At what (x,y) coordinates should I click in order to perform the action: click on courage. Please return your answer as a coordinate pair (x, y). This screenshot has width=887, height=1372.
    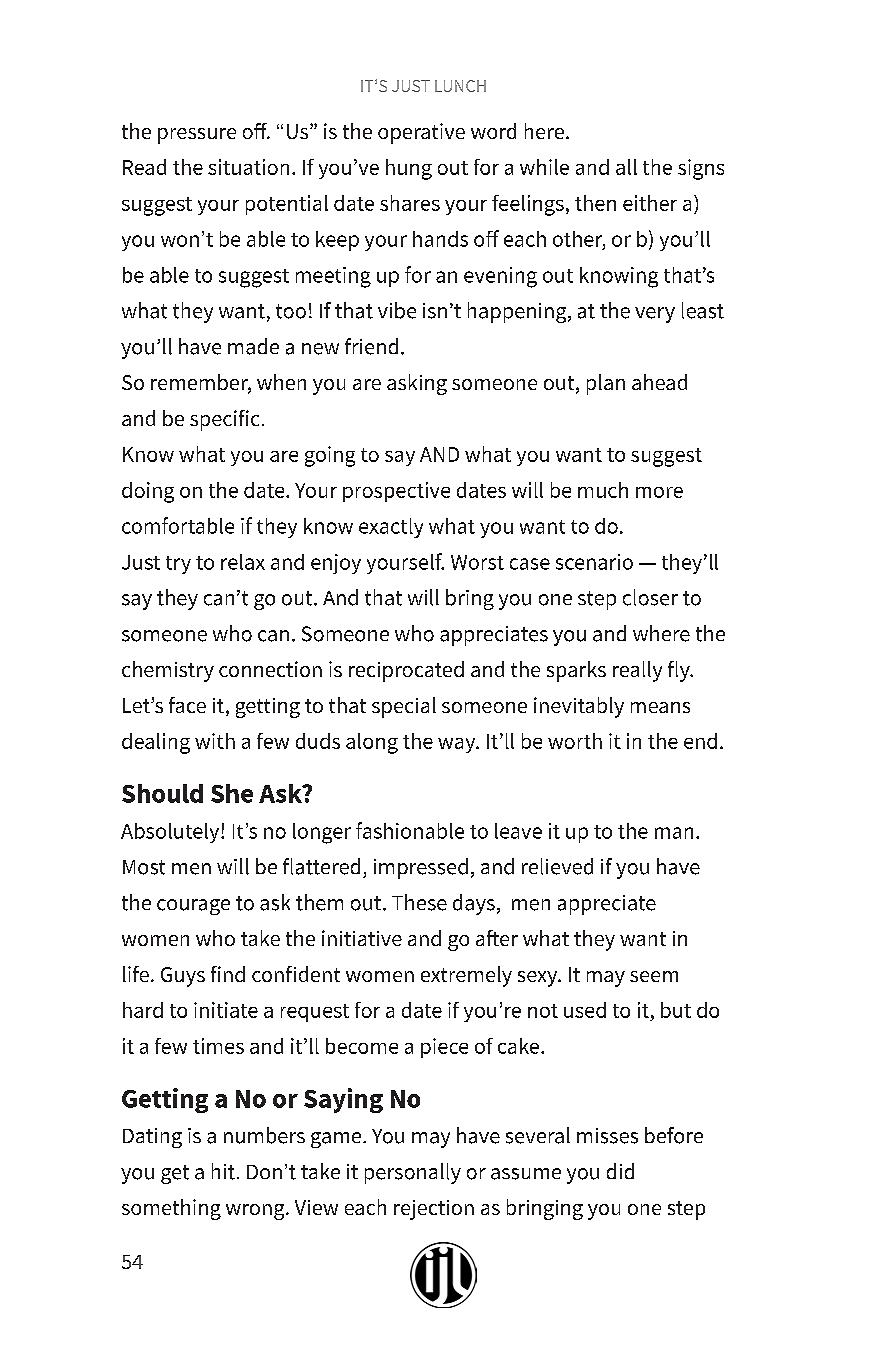
    Looking at the image, I should click on (193, 907).
